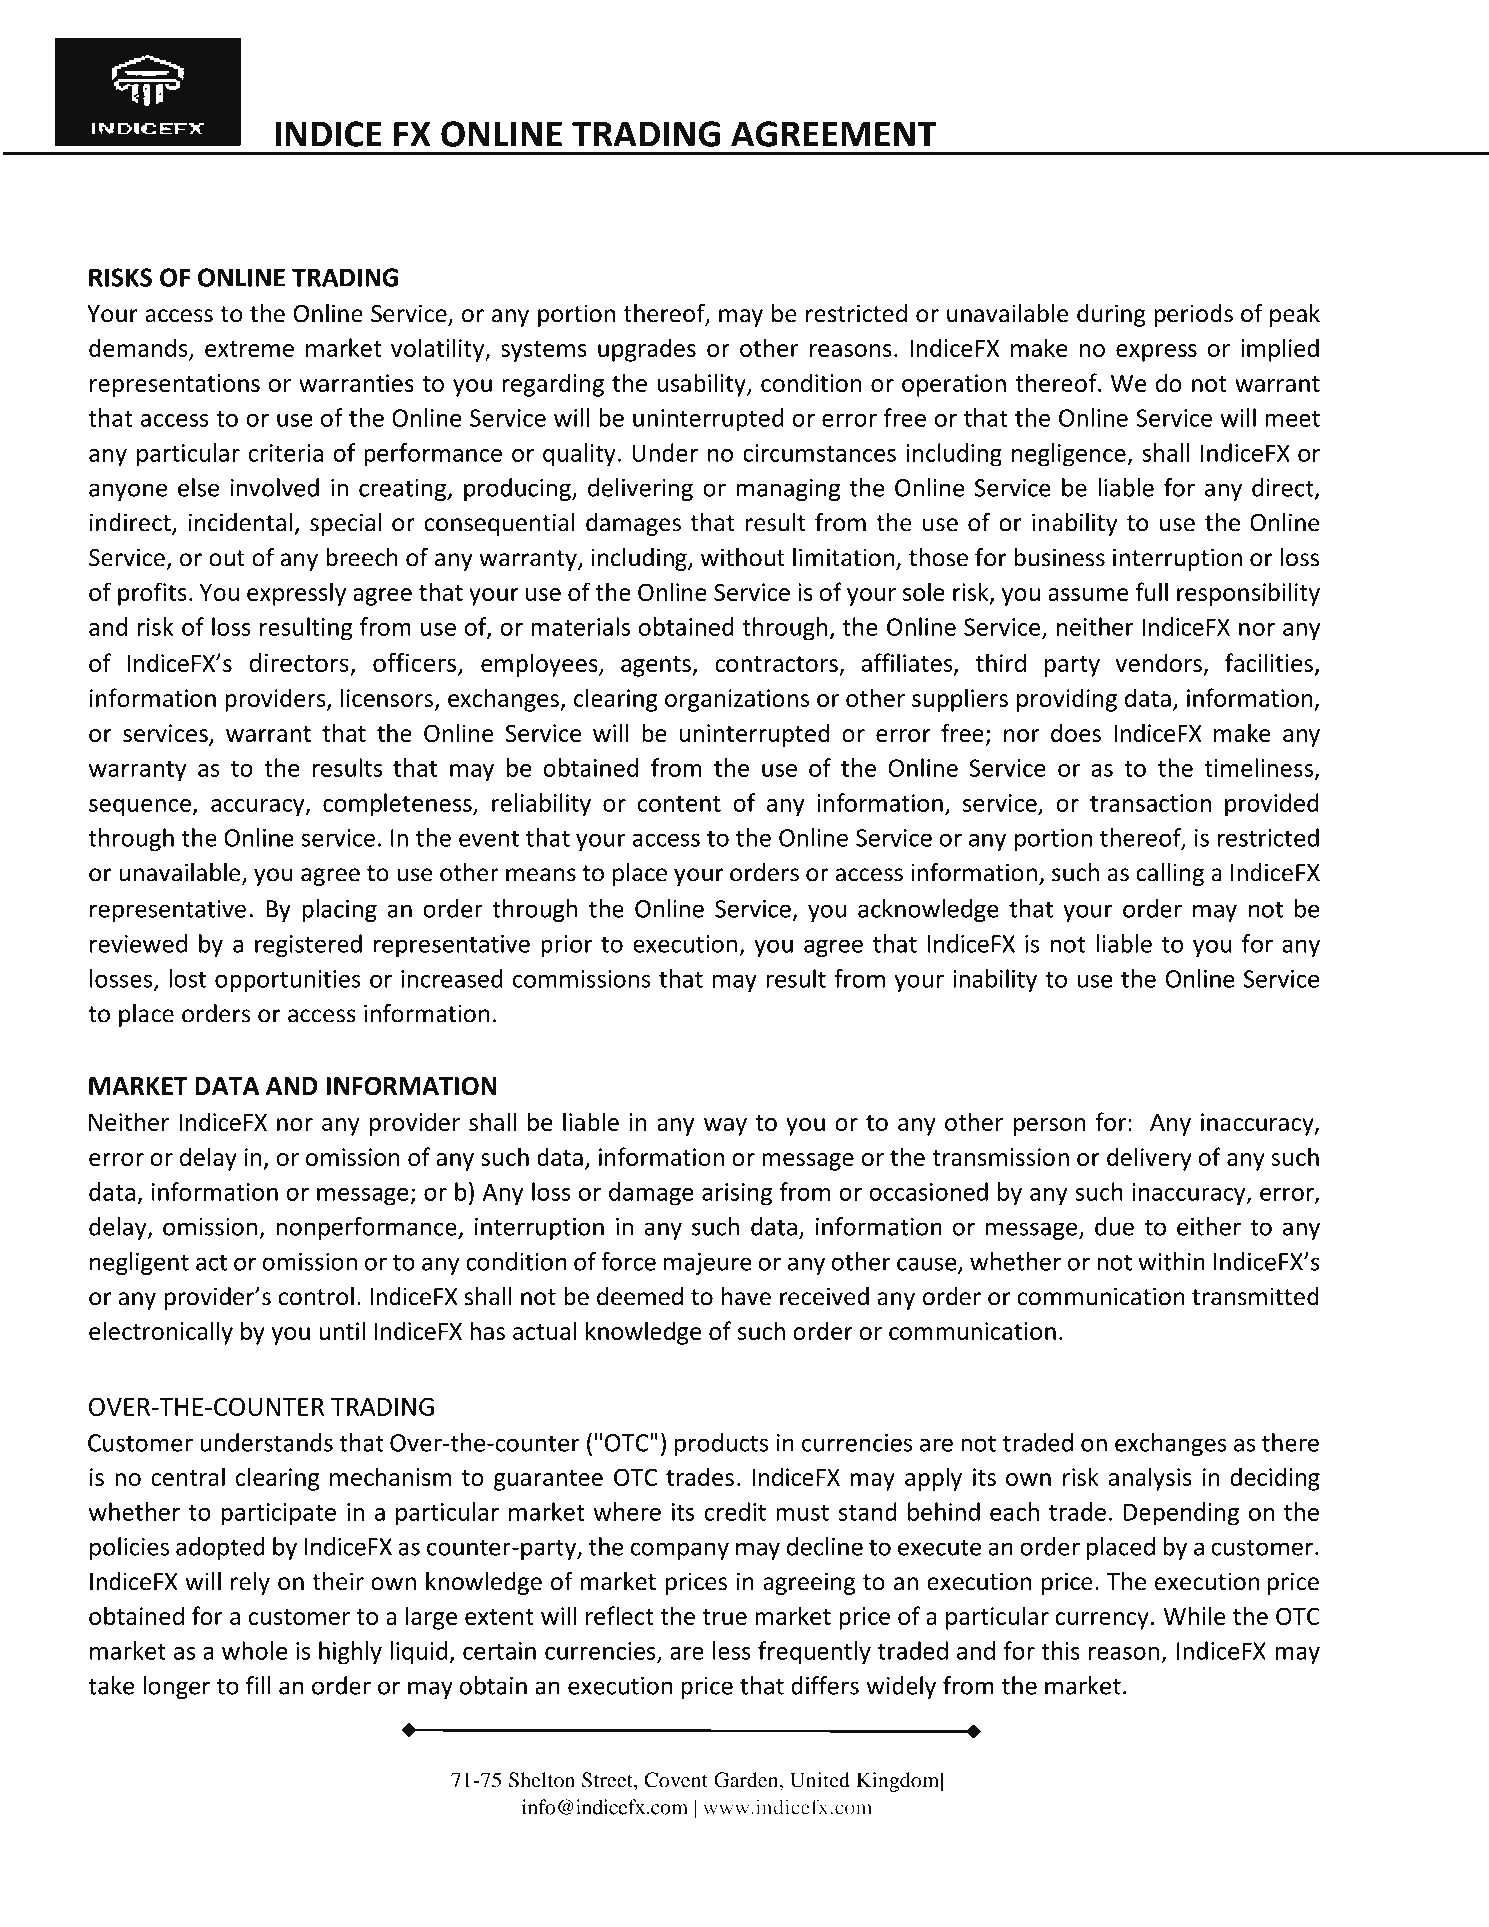 This screenshot has width=1489, height=1927. Describe the element at coordinates (708, 1264) in the screenshot. I see `majeure` at that location.
